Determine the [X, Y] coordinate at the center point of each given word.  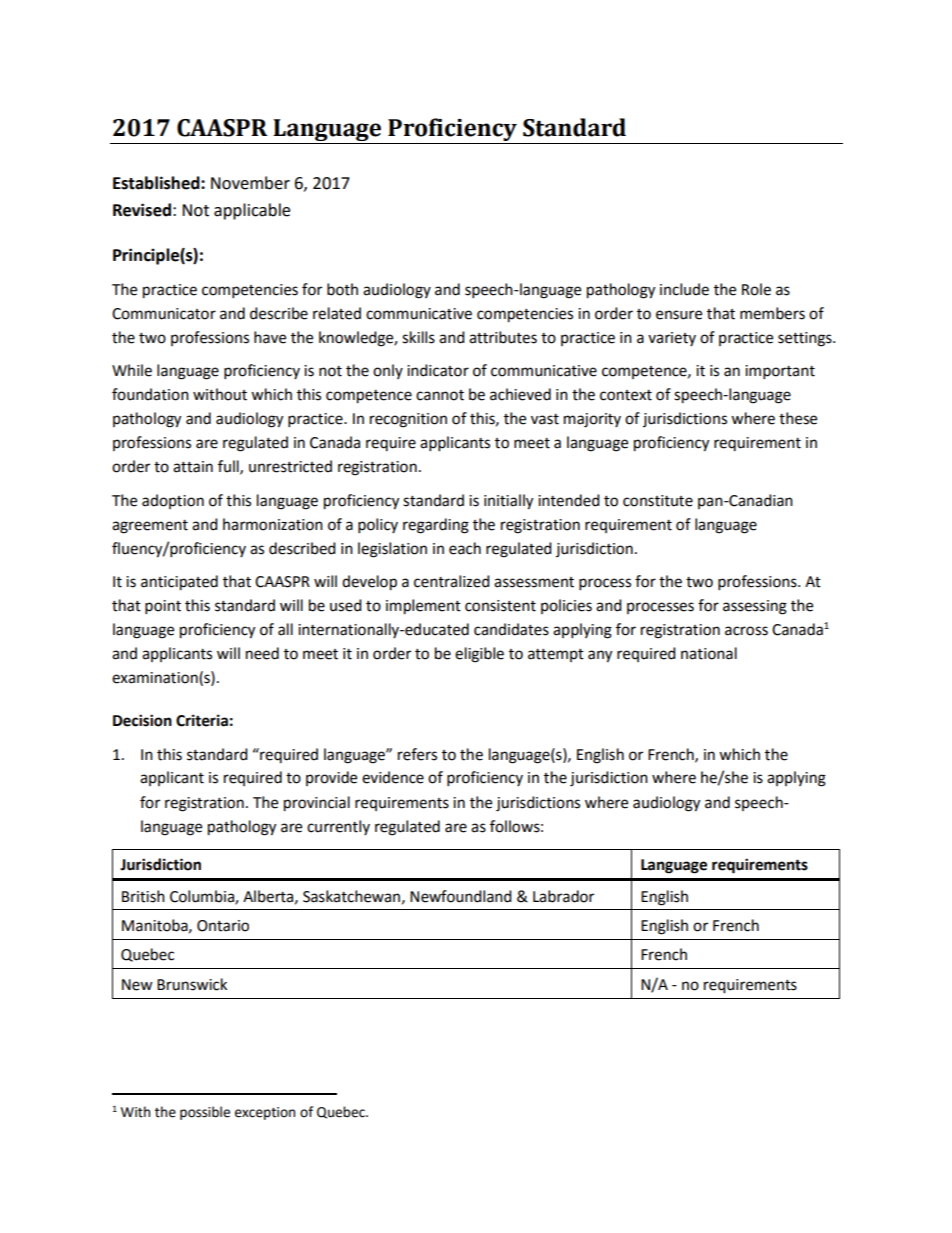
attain [193, 467]
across [746, 631]
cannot [440, 395]
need [262, 653]
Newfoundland [461, 896]
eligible [479, 655]
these [798, 418]
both [342, 289]
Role [756, 289]
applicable [252, 211]
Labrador [563, 896]
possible [205, 1113]
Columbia [203, 897]
